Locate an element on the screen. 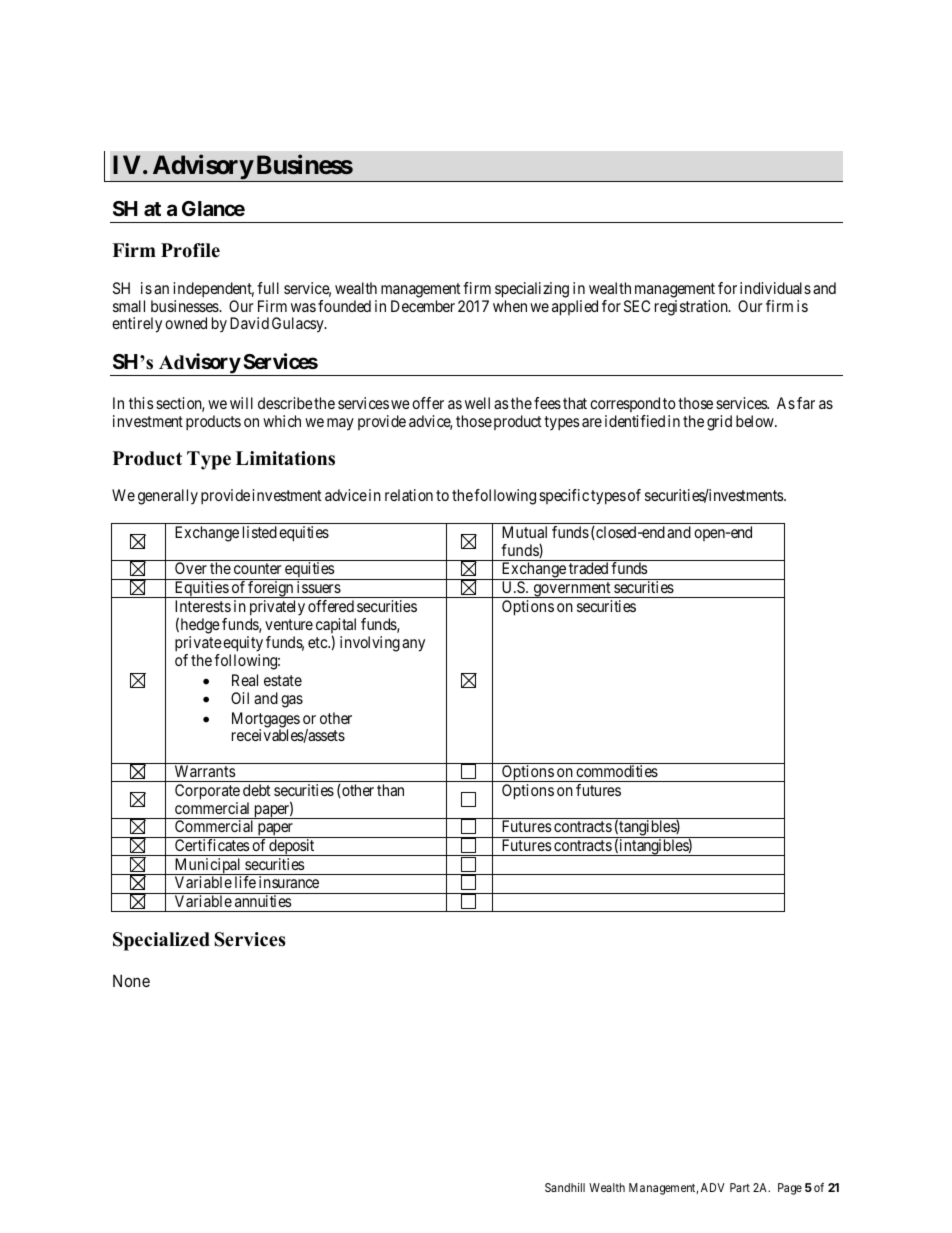 This screenshot has width=952, height=1233. Part is located at coordinates (740, 1187).
